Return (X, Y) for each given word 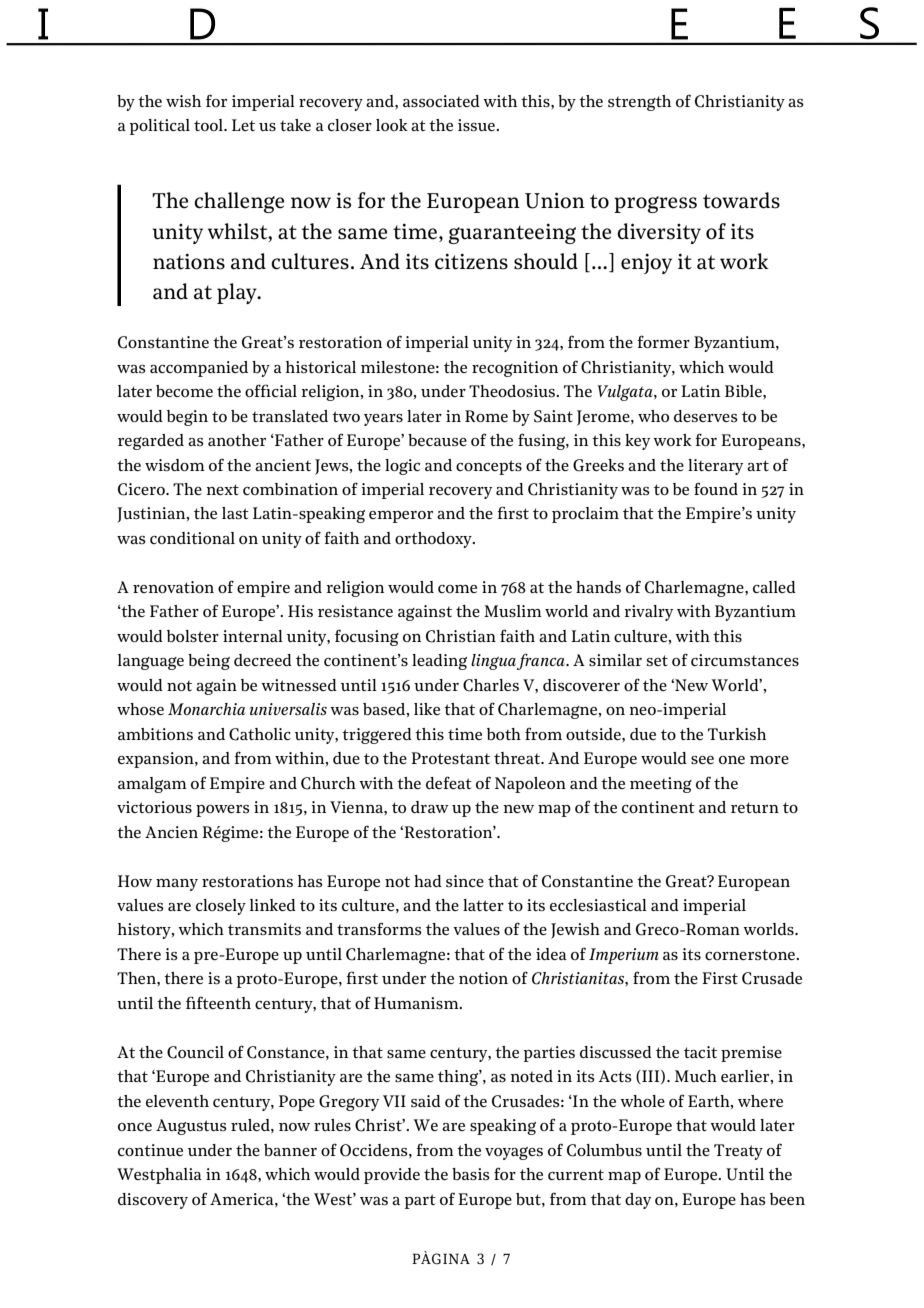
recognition (515, 369)
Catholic (260, 734)
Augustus (191, 1127)
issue (478, 125)
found (716, 488)
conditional (192, 538)
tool (210, 125)
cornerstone (751, 955)
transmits (264, 929)
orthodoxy (434, 540)
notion (483, 978)
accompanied (199, 369)
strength (639, 103)
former (663, 341)
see (702, 760)
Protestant (450, 758)
